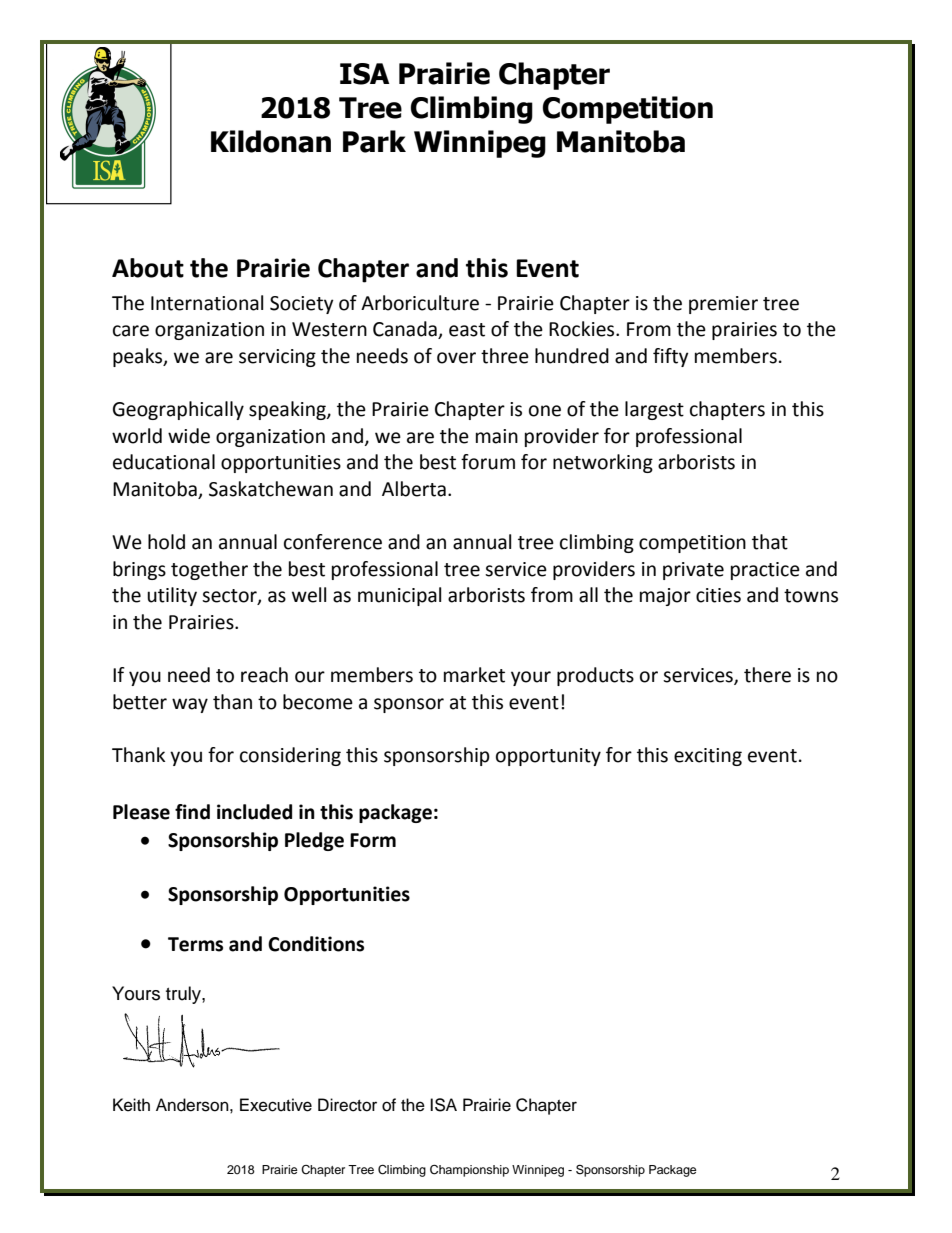  I want to click on Form, so click(373, 840).
